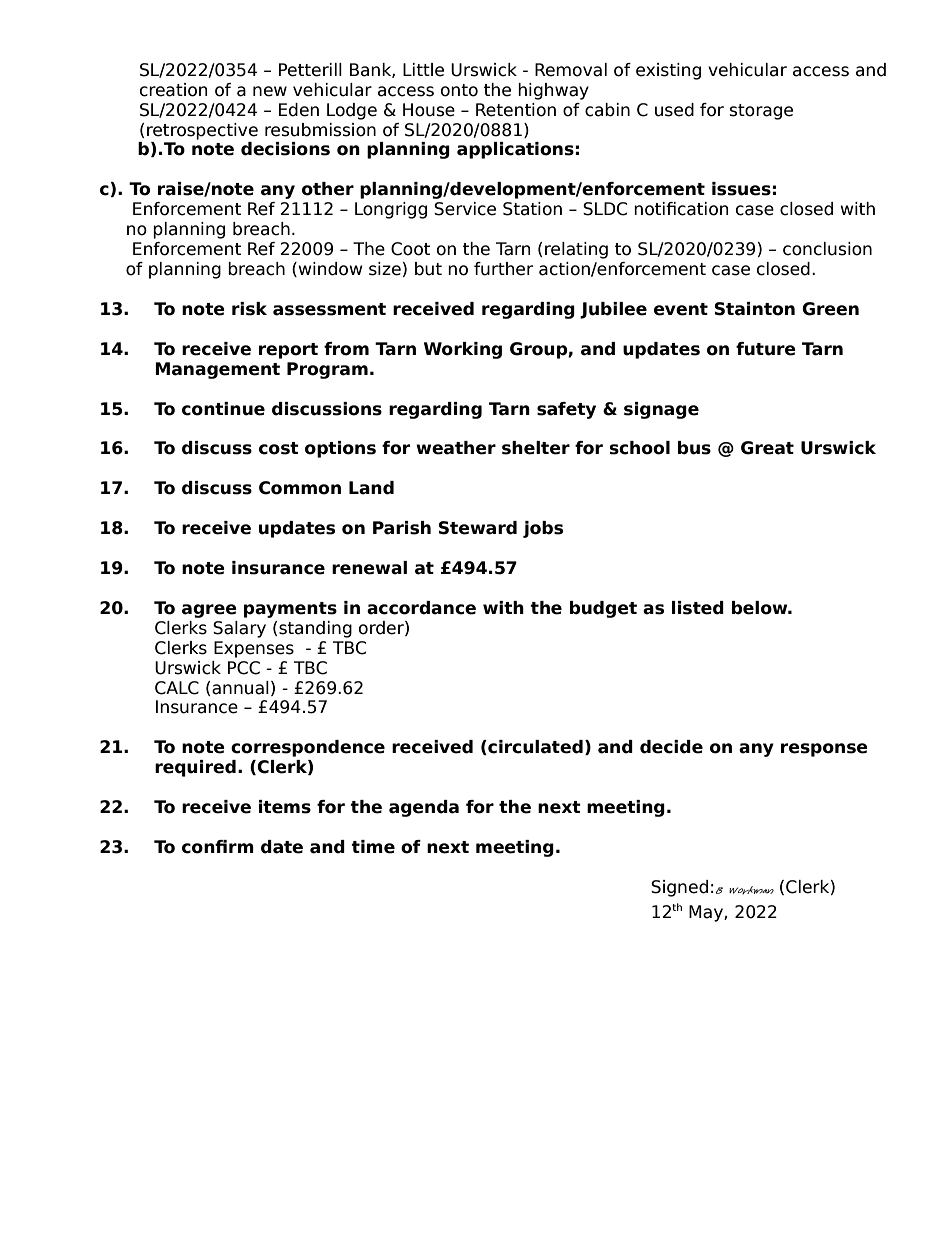 The width and height of the screenshot is (952, 1233). I want to click on time, so click(373, 847).
